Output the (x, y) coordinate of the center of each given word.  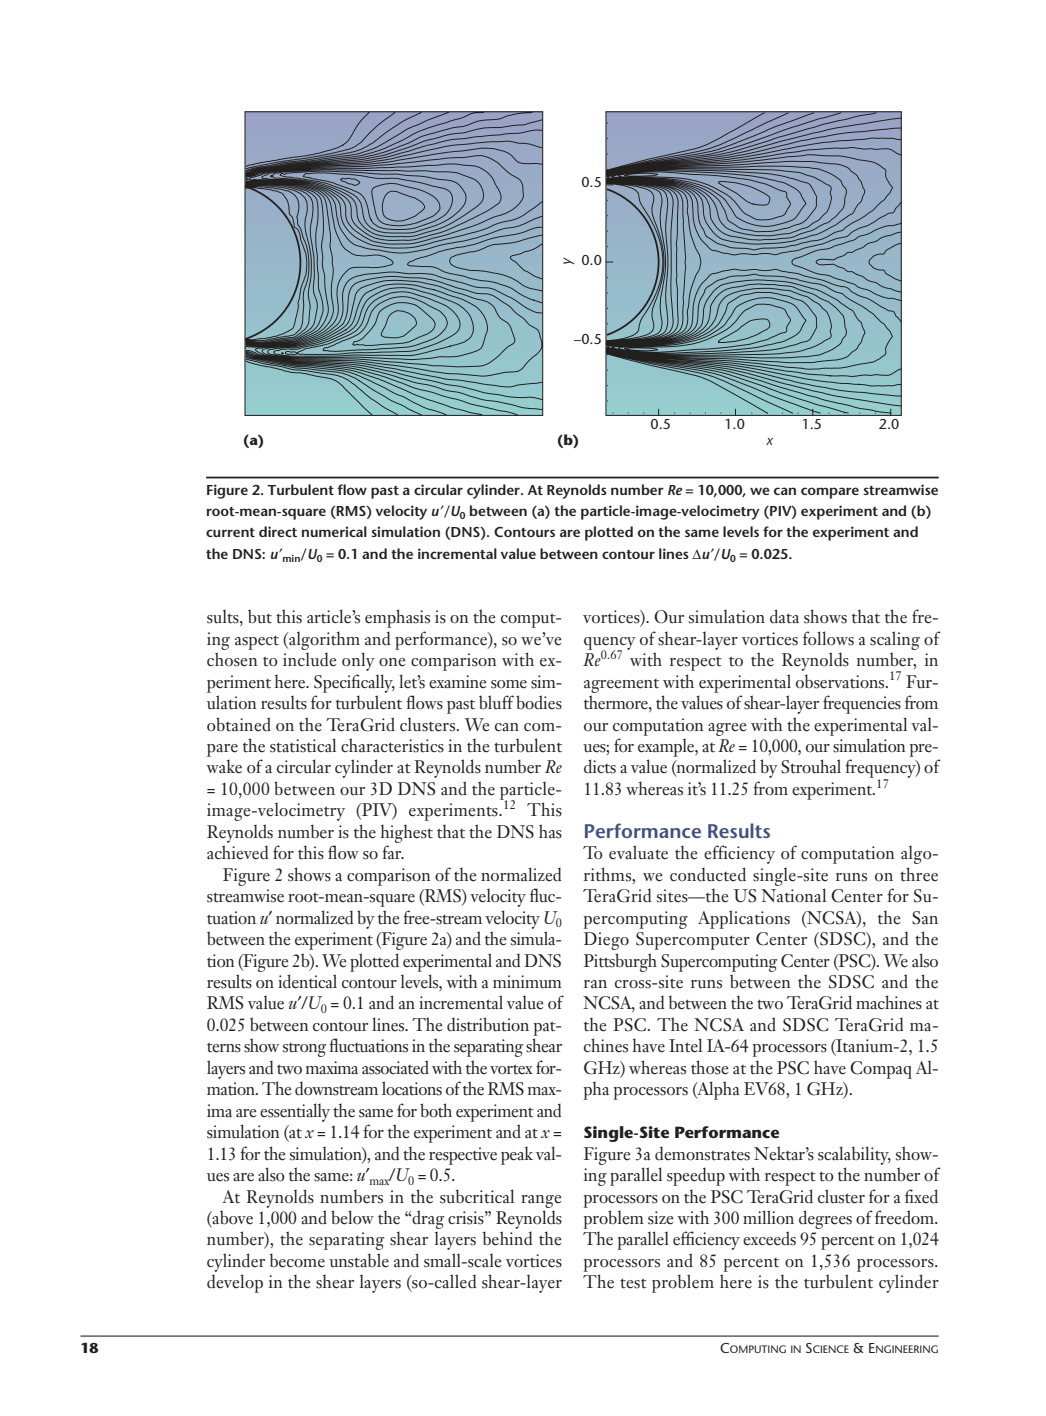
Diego (606, 941)
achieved (237, 852)
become (297, 1260)
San (925, 918)
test (633, 1283)
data (784, 616)
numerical (334, 531)
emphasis (397, 618)
